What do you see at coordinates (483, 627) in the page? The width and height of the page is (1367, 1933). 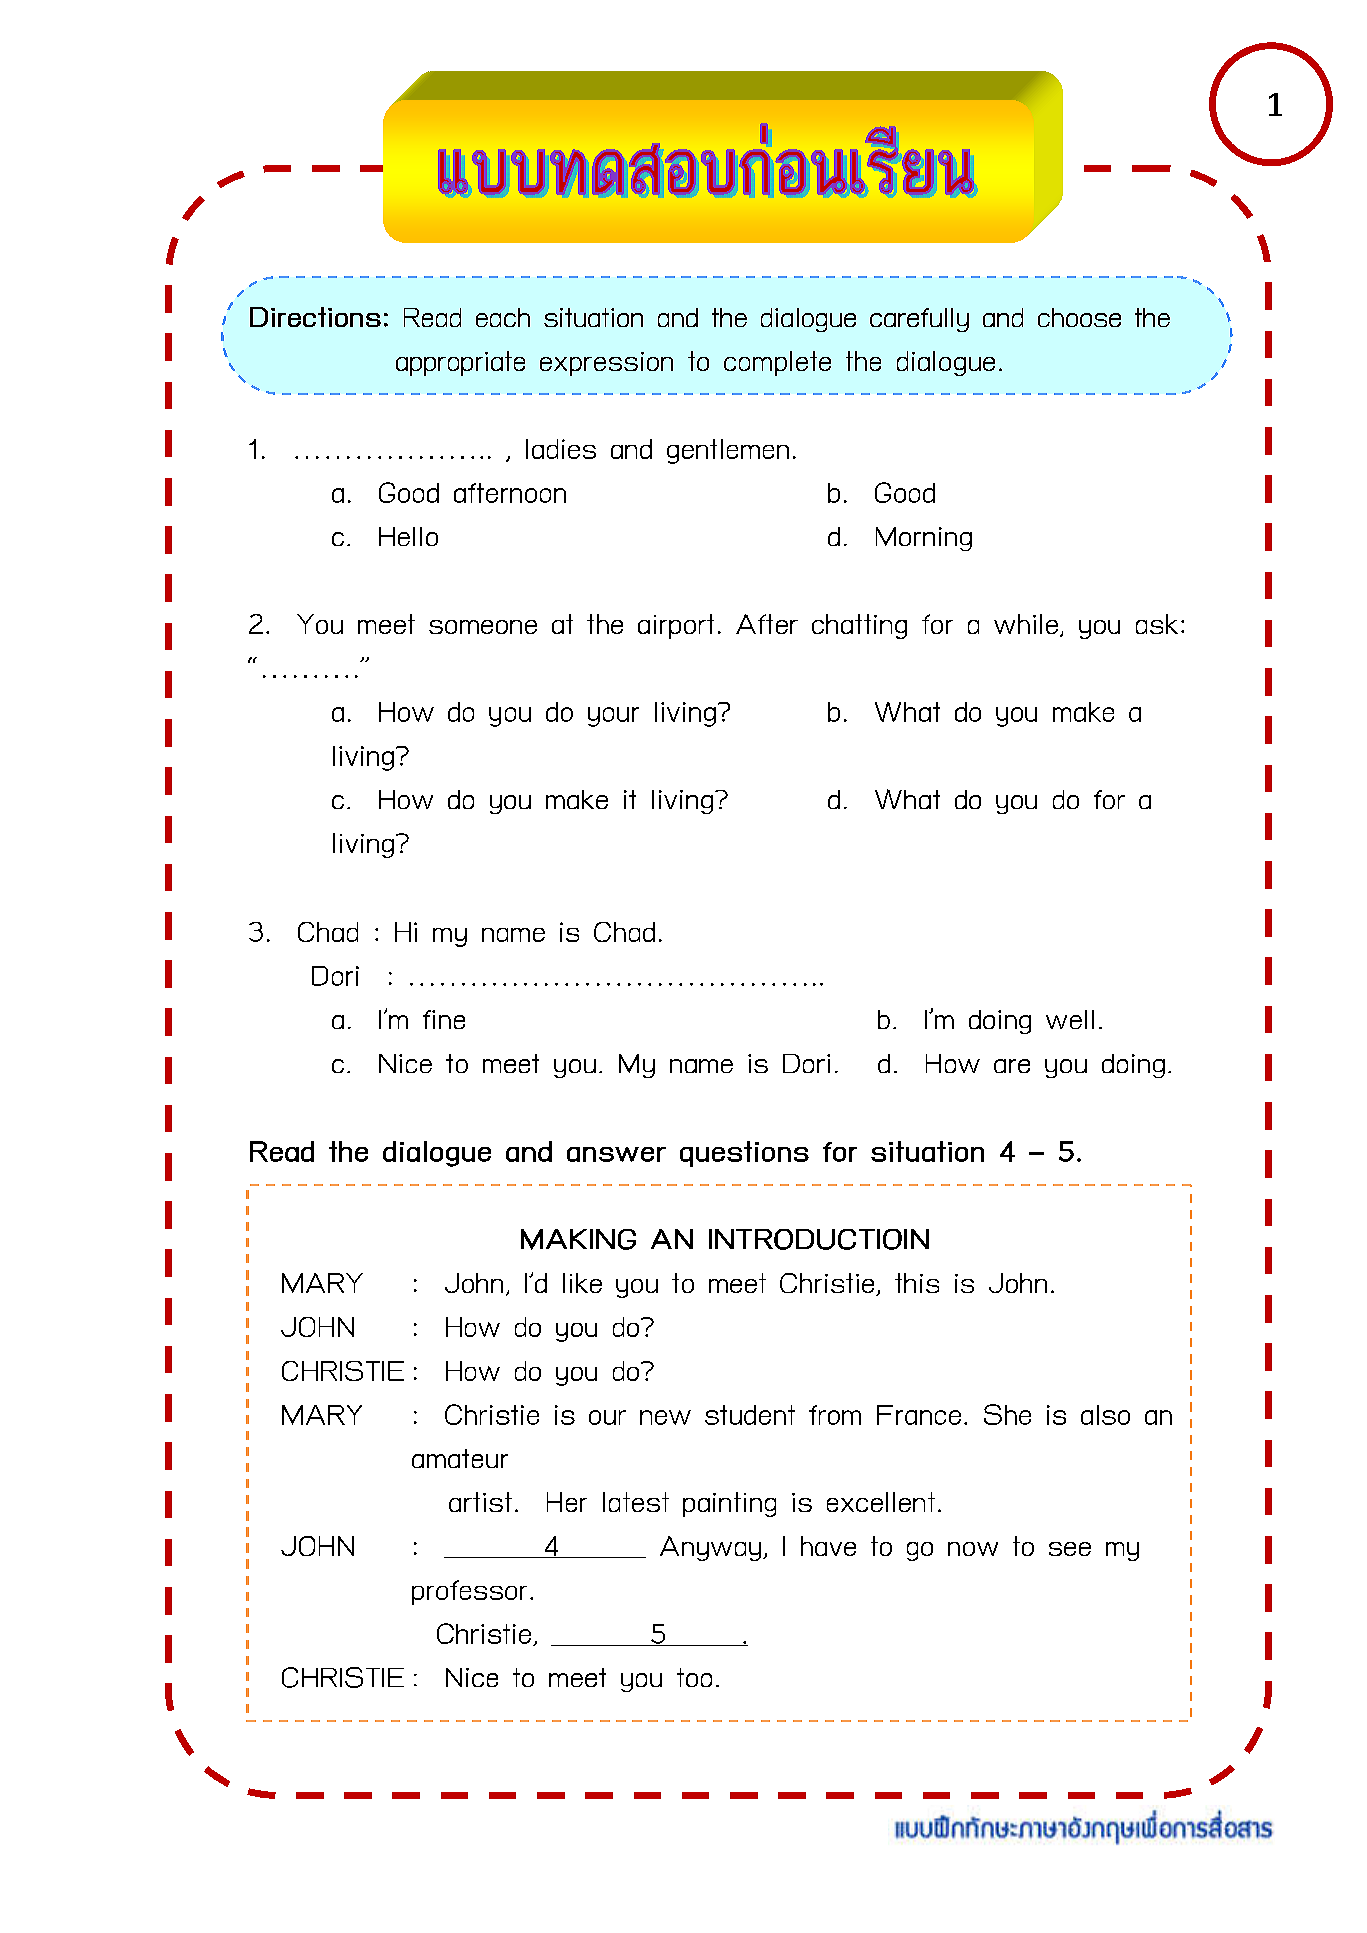 I see `someone` at bounding box center [483, 627].
